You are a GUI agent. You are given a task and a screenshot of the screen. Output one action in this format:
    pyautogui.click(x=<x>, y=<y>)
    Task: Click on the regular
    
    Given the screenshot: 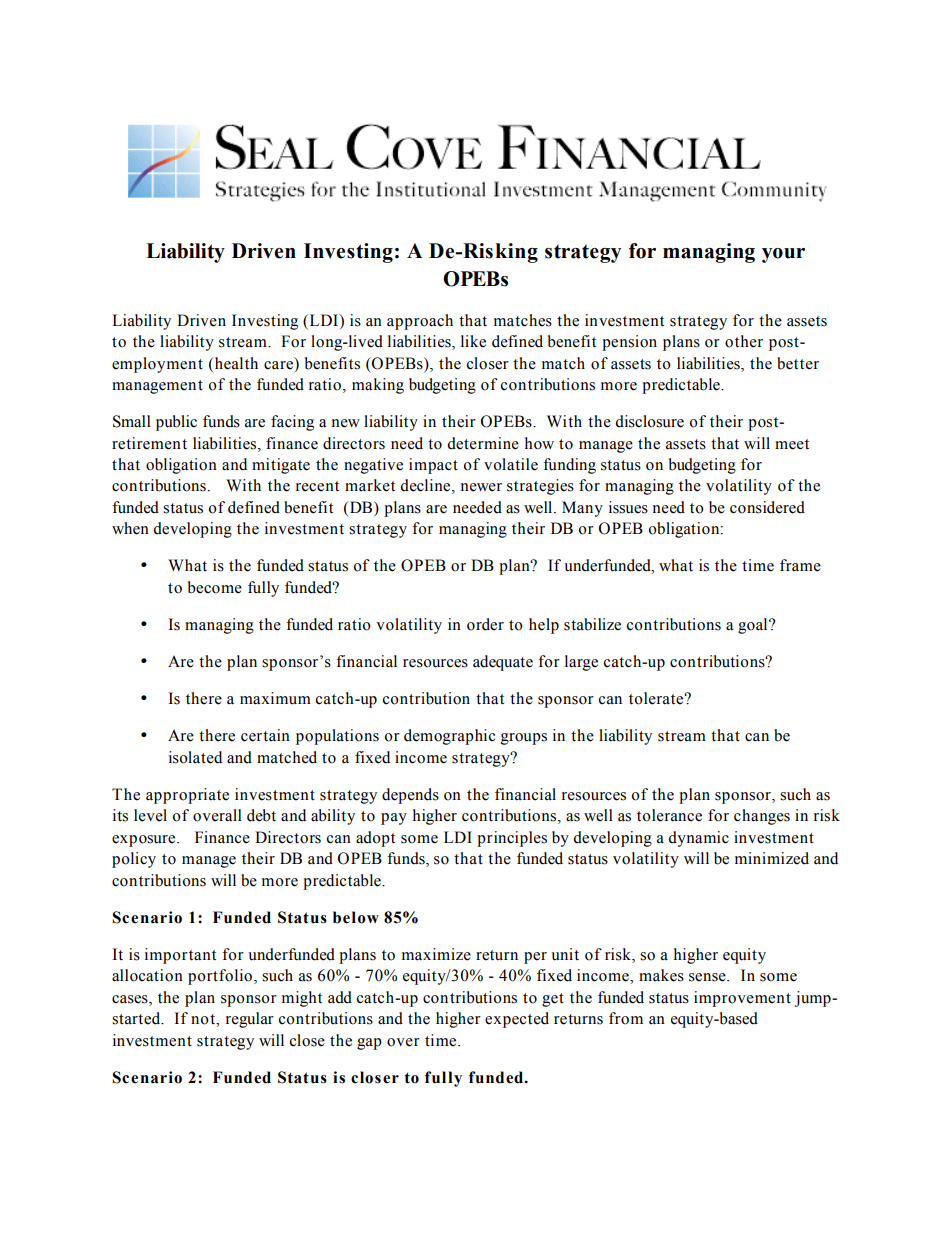 What is the action you would take?
    pyautogui.click(x=250, y=1020)
